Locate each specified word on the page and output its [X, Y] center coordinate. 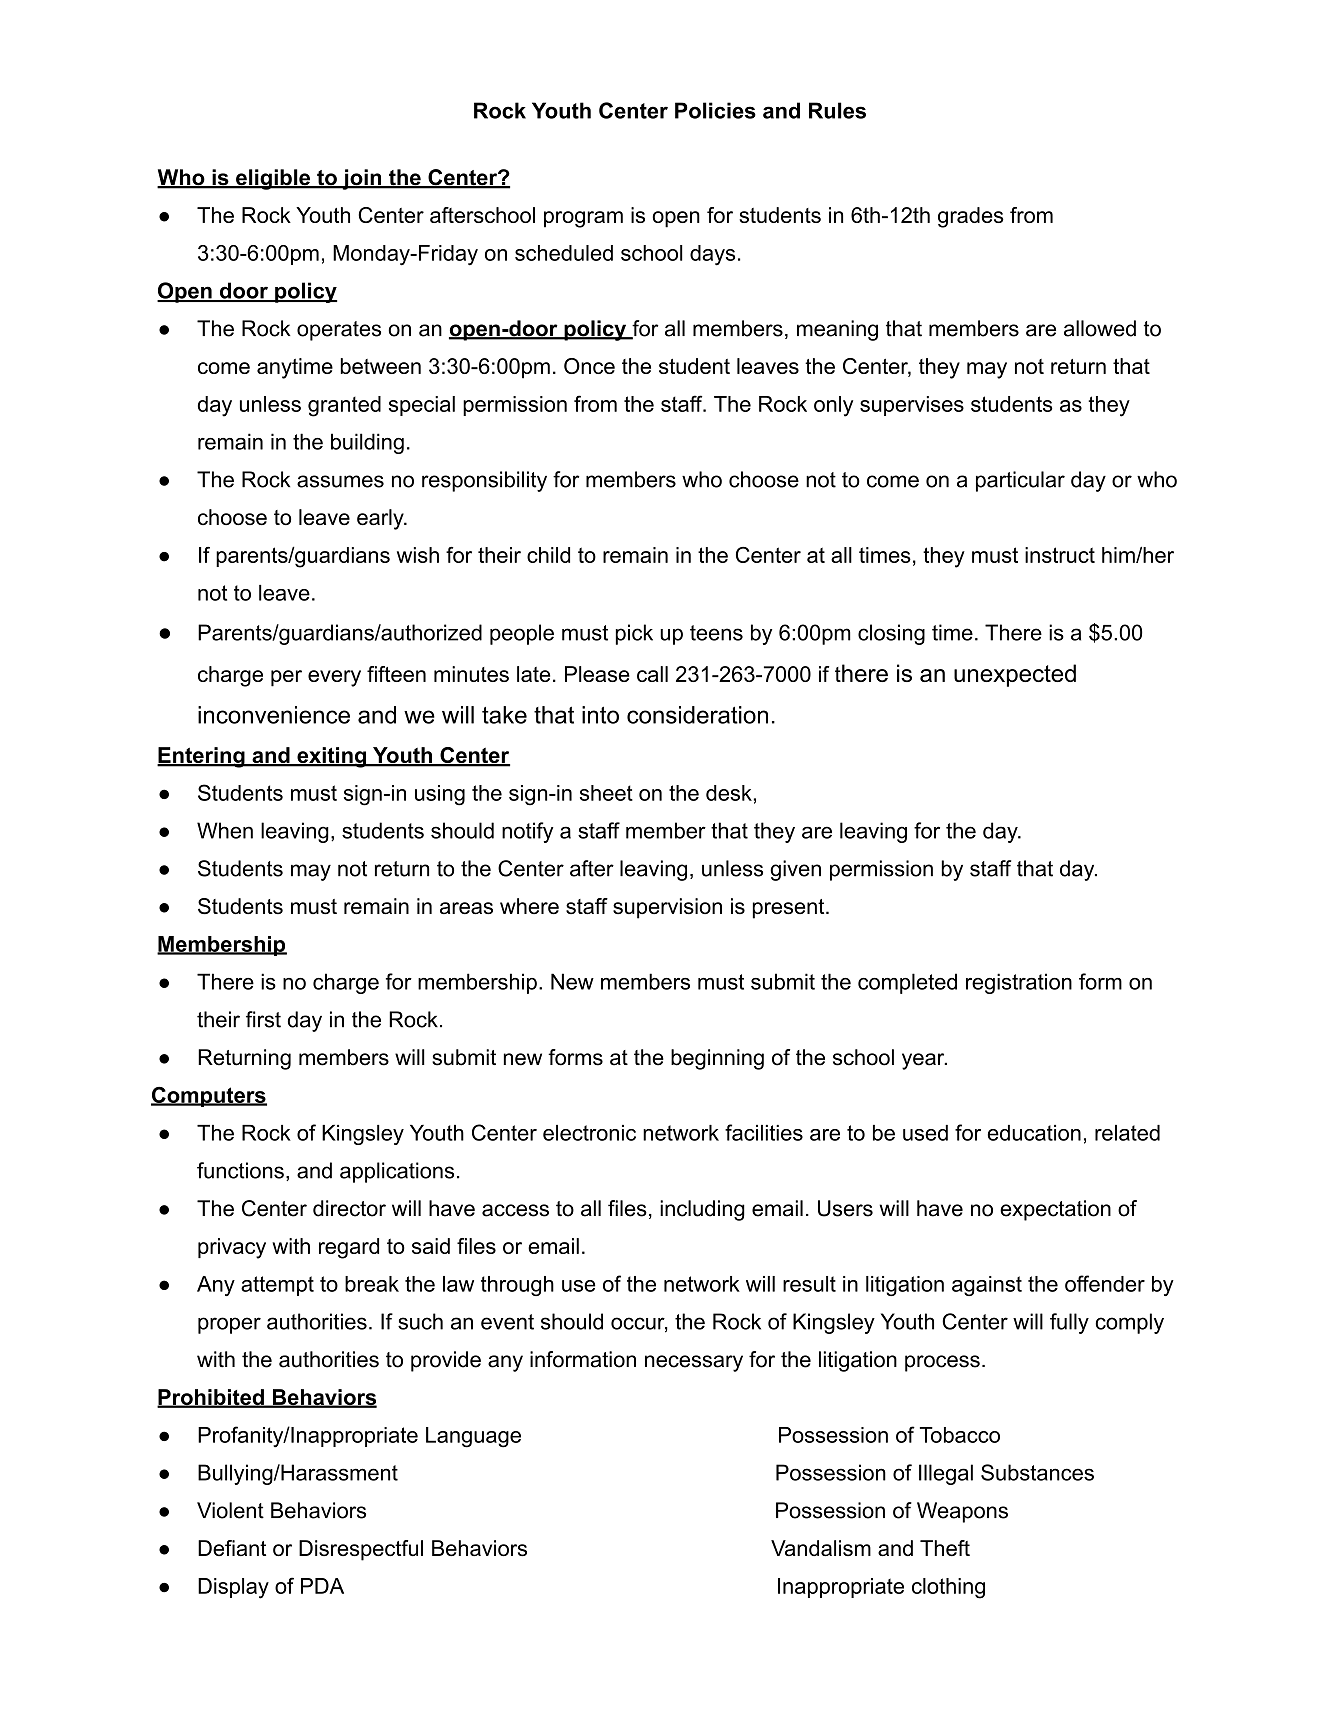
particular [1020, 481]
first [263, 1019]
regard [349, 1248]
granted [344, 406]
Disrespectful [361, 1550]
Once [589, 366]
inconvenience [274, 715]
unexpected [1015, 675]
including [702, 1210]
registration [1019, 983]
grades [971, 217]
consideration [697, 715]
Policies [715, 110]
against [987, 1286]
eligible [273, 179]
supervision [667, 908]
